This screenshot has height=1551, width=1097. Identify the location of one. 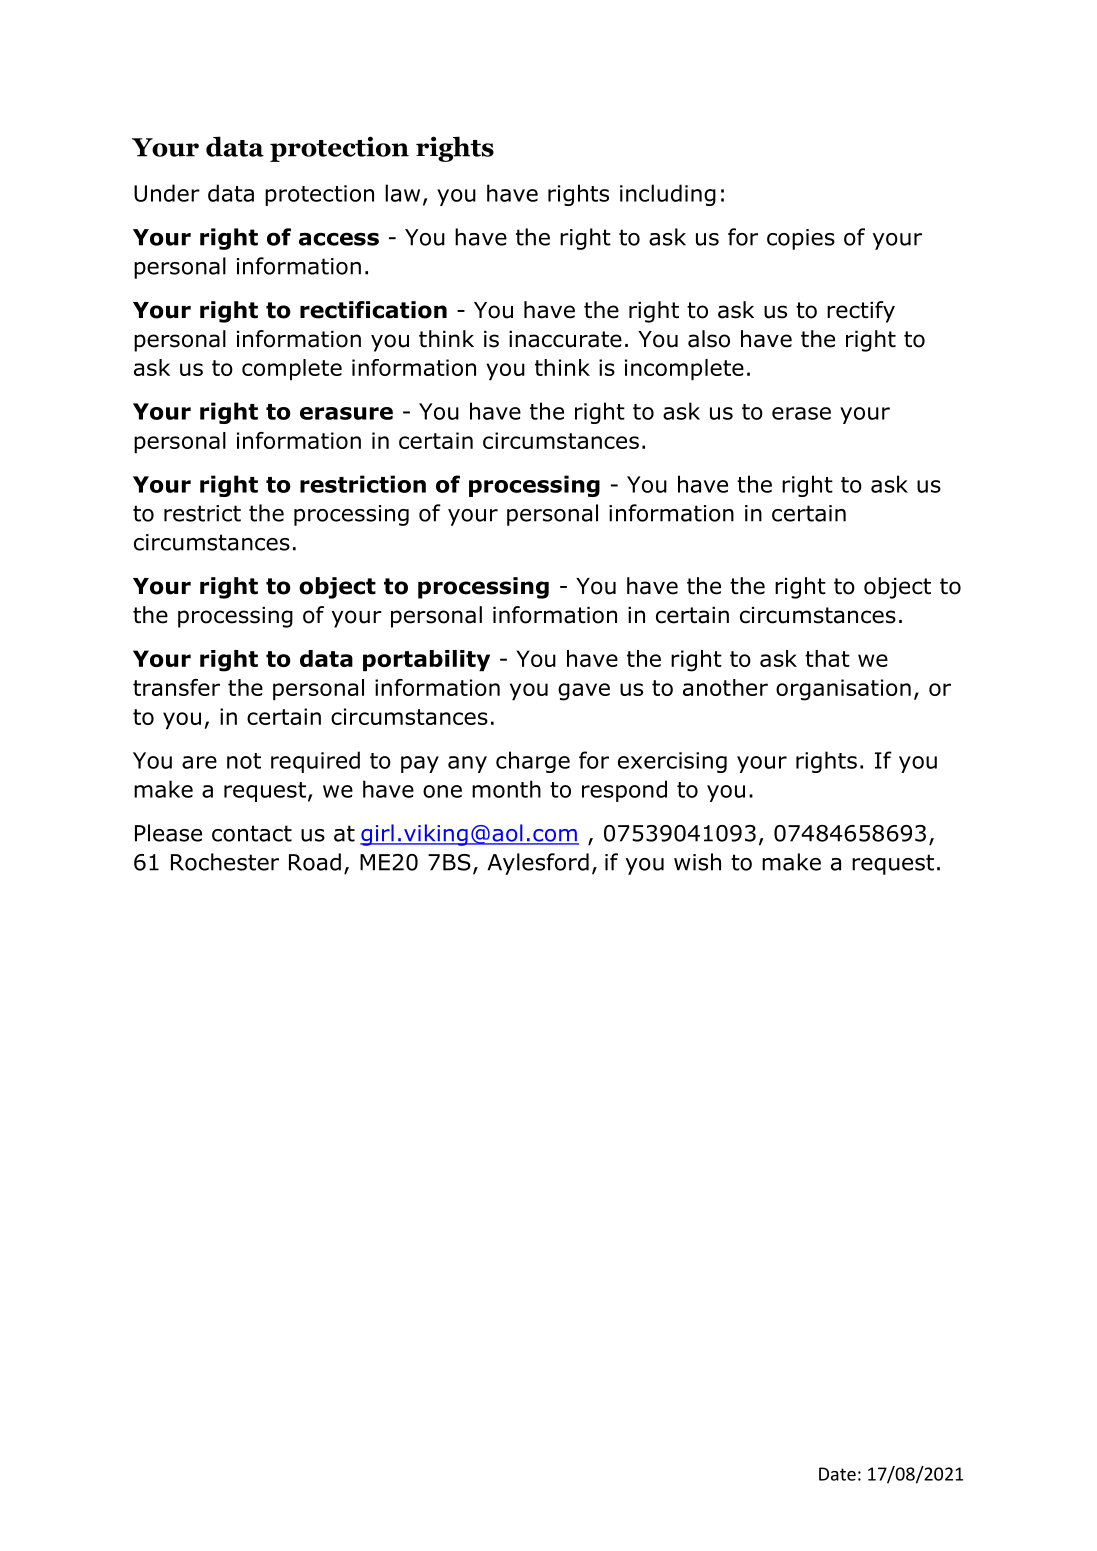
(442, 791).
